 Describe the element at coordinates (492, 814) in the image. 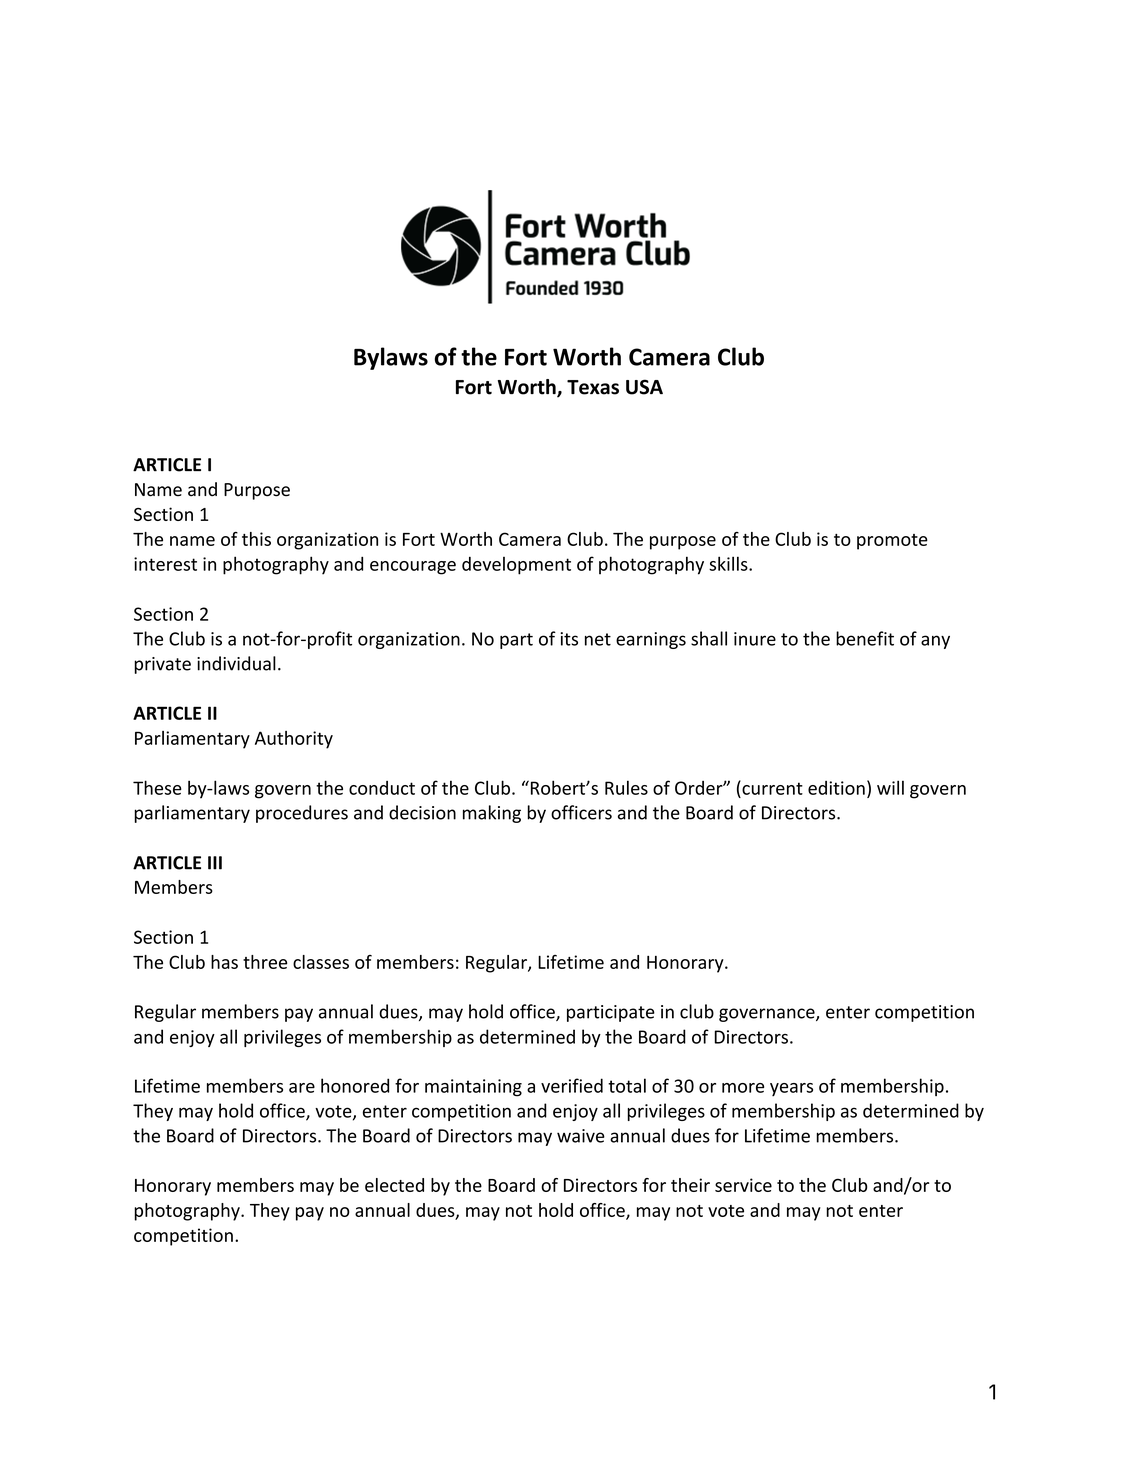

I see `making` at that location.
